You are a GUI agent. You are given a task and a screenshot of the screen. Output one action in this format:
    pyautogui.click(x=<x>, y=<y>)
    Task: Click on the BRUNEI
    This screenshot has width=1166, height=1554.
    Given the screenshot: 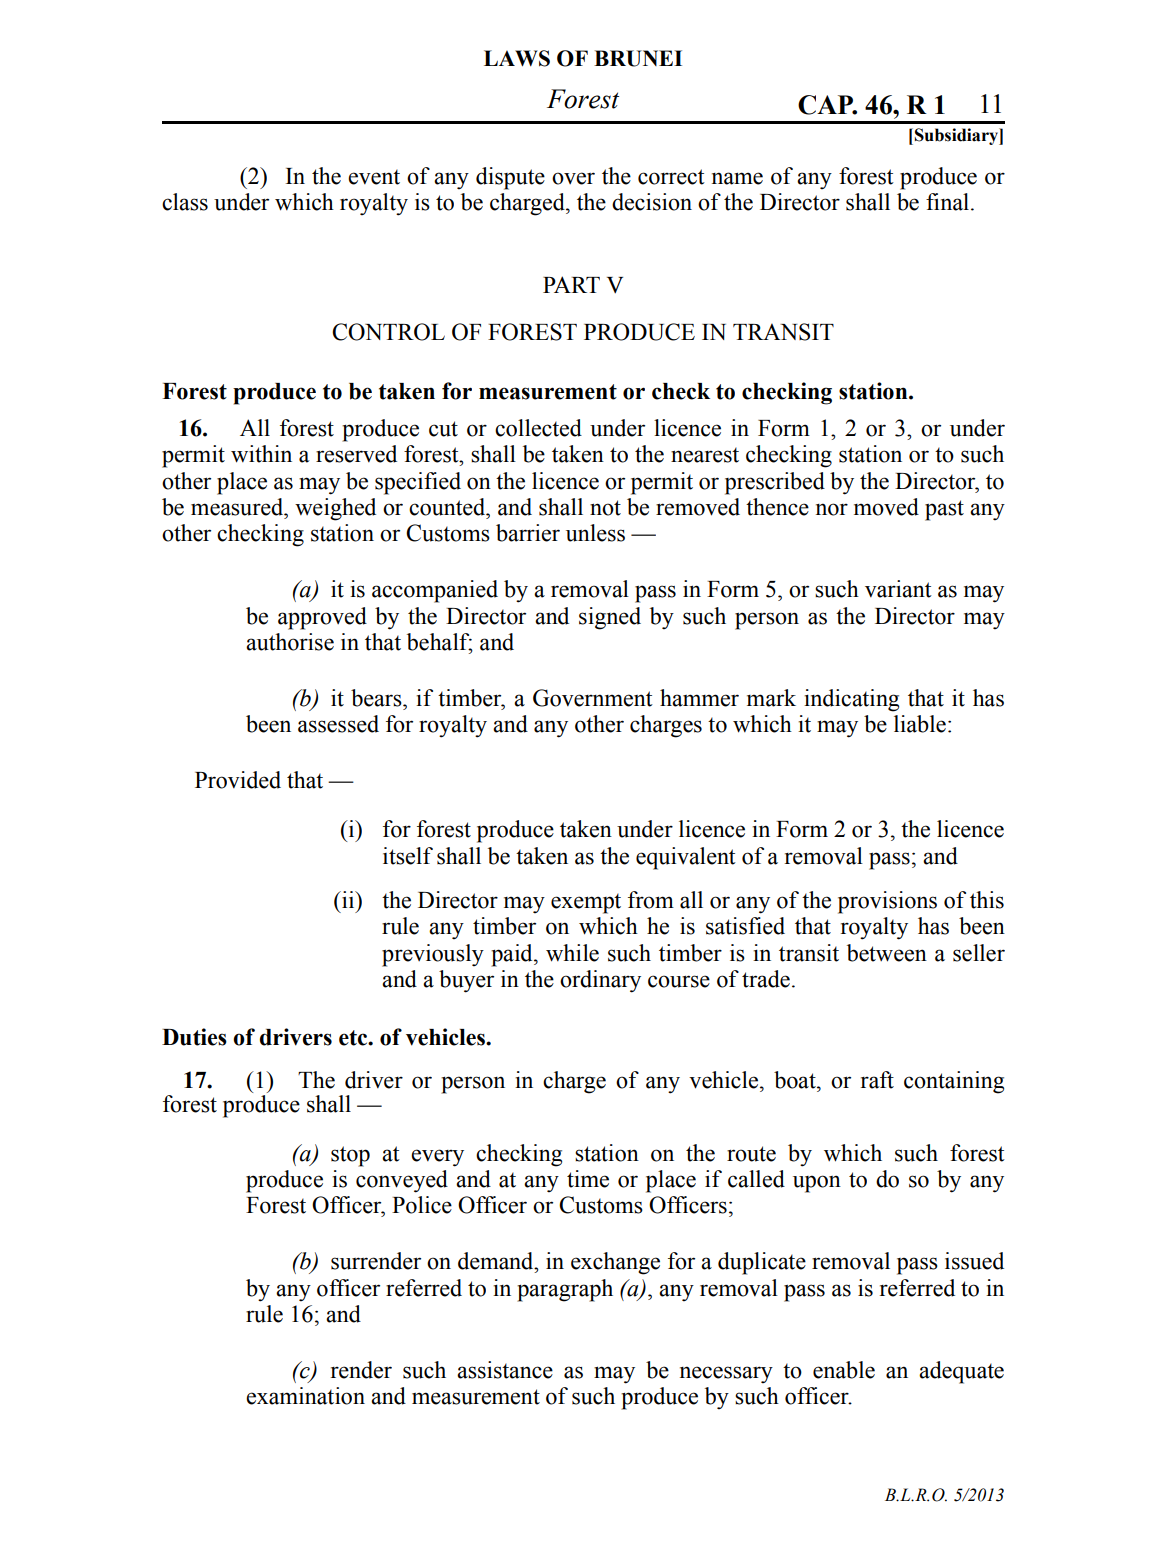 What is the action you would take?
    pyautogui.click(x=638, y=58)
